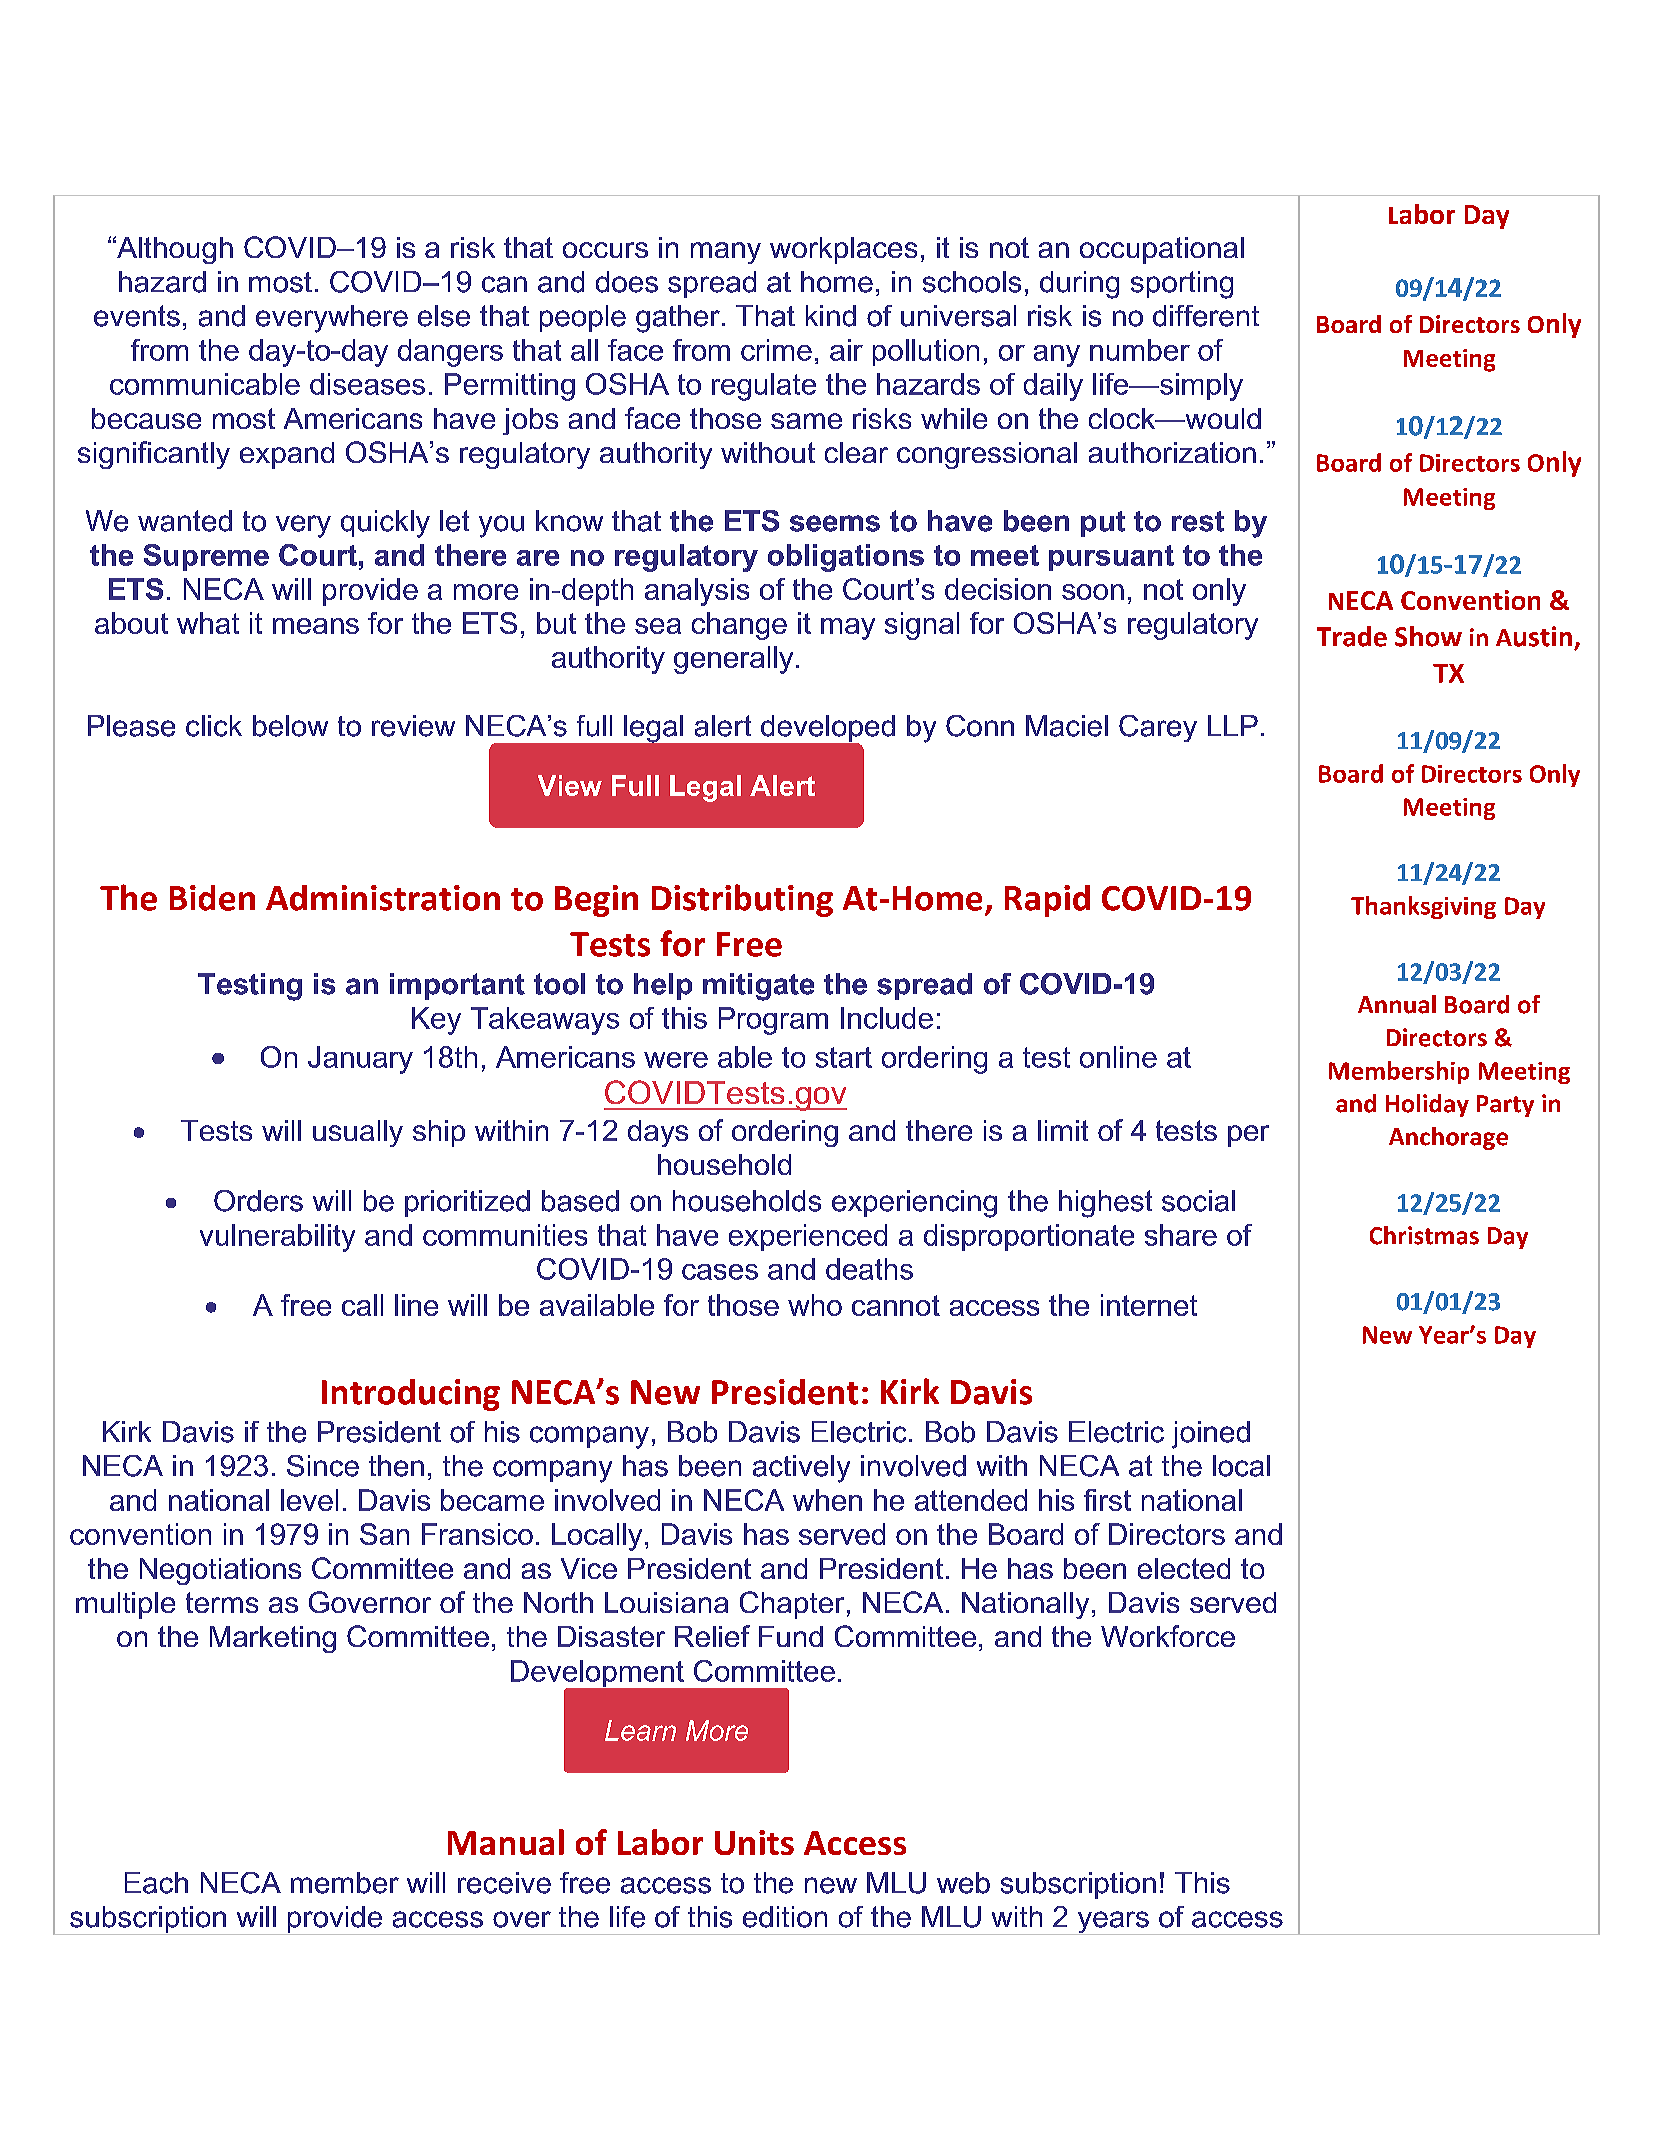  I want to click on Holiday, so click(1427, 1105).
